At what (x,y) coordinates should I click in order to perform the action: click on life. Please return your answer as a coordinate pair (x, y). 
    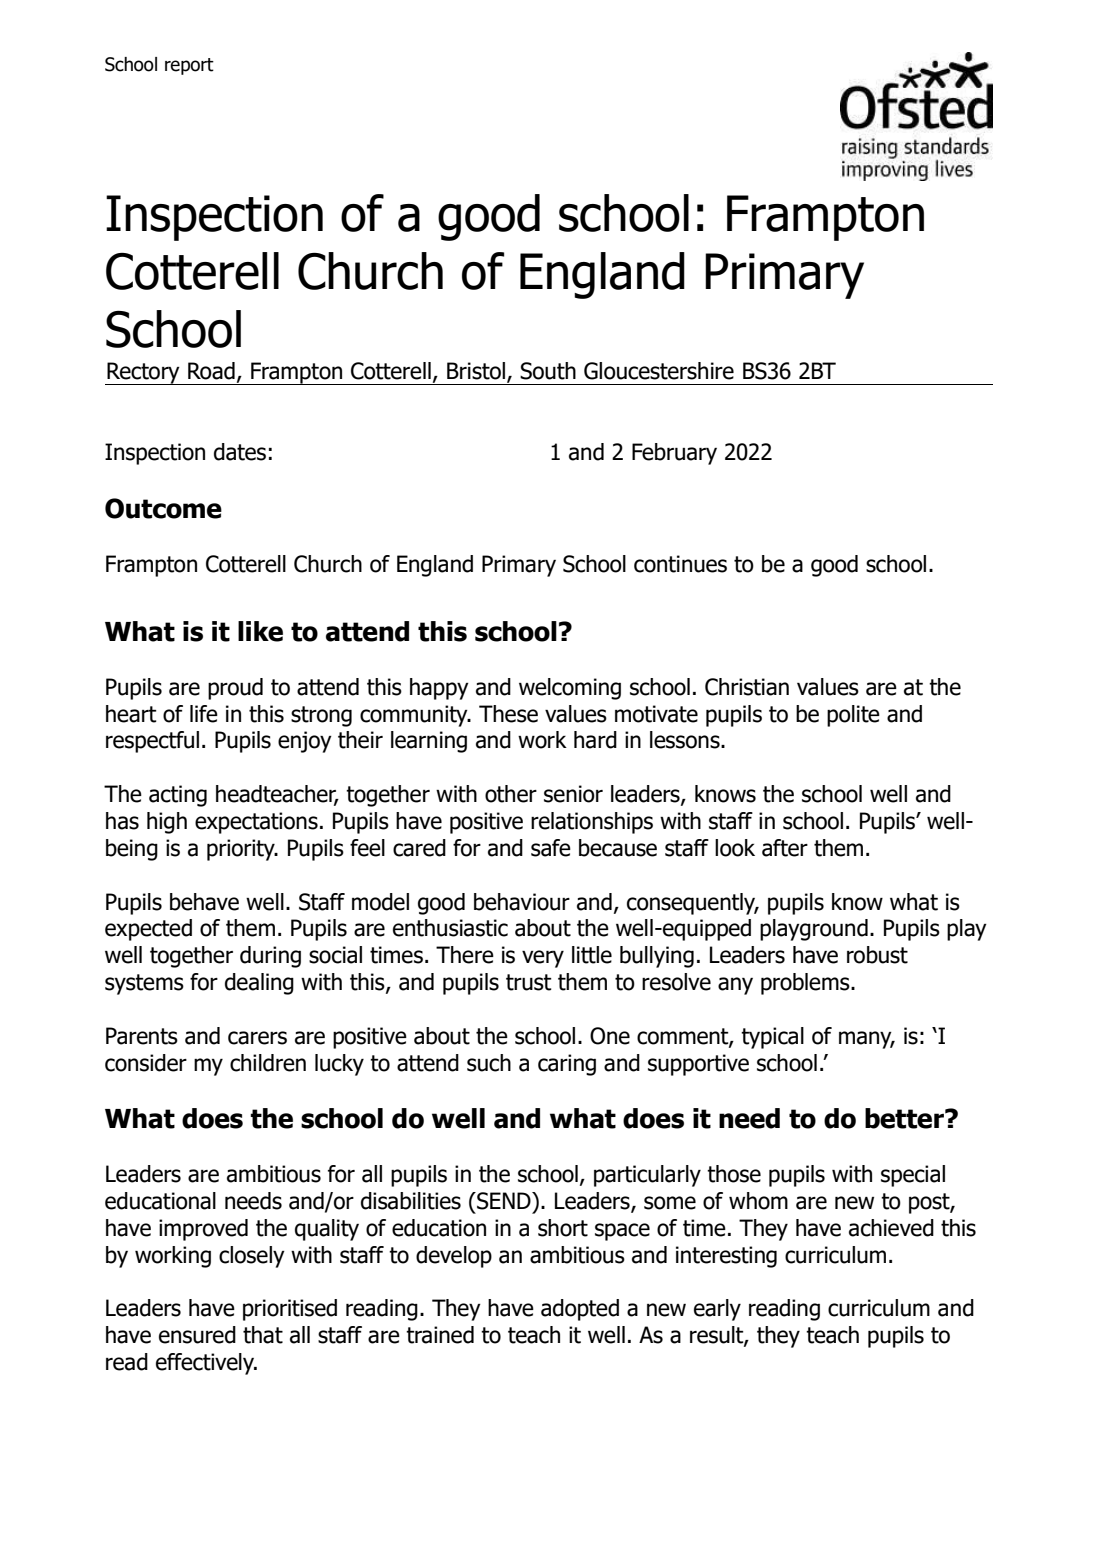
    Looking at the image, I should click on (204, 714).
